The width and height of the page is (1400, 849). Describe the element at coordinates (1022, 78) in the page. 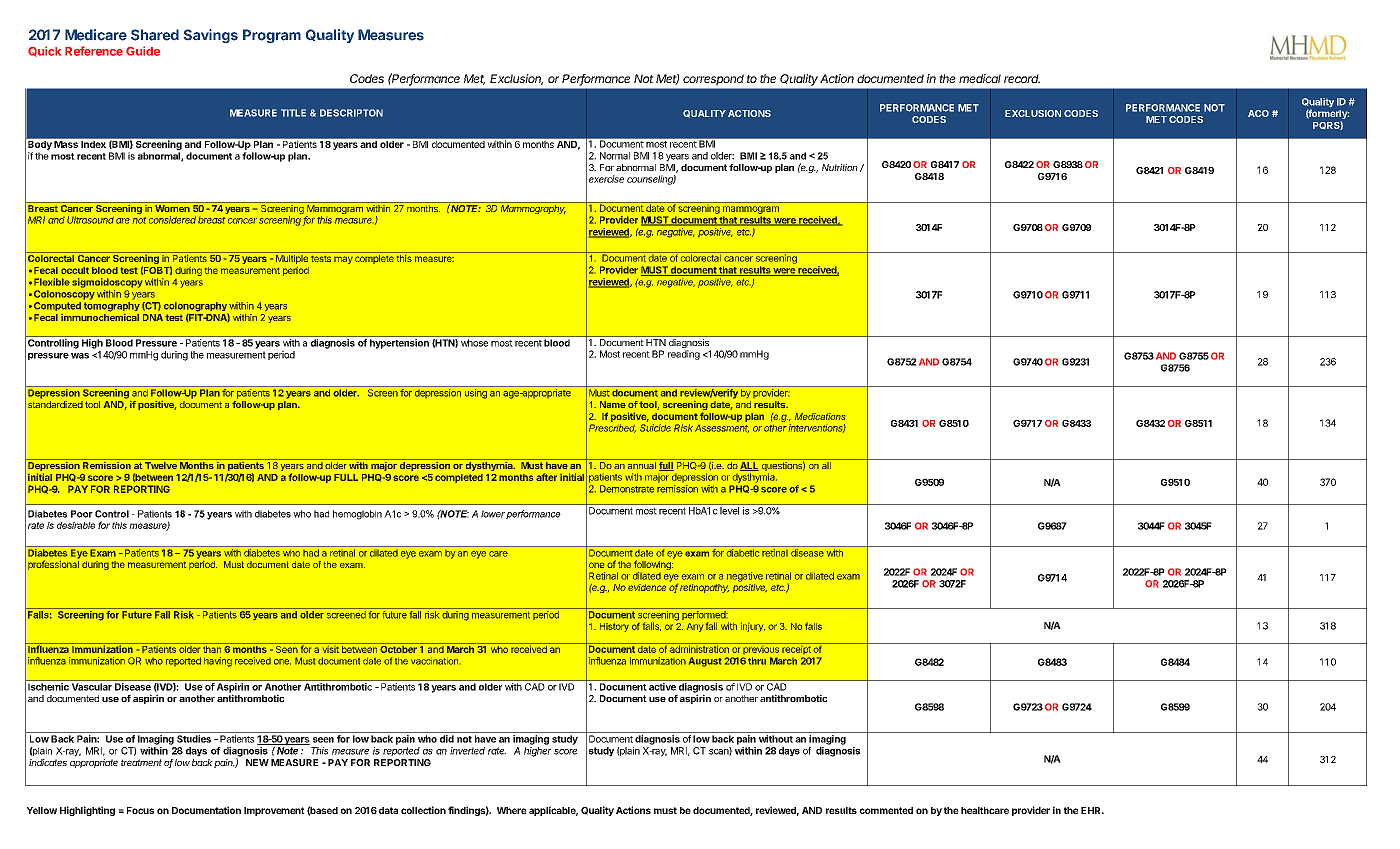

I see `record` at that location.
